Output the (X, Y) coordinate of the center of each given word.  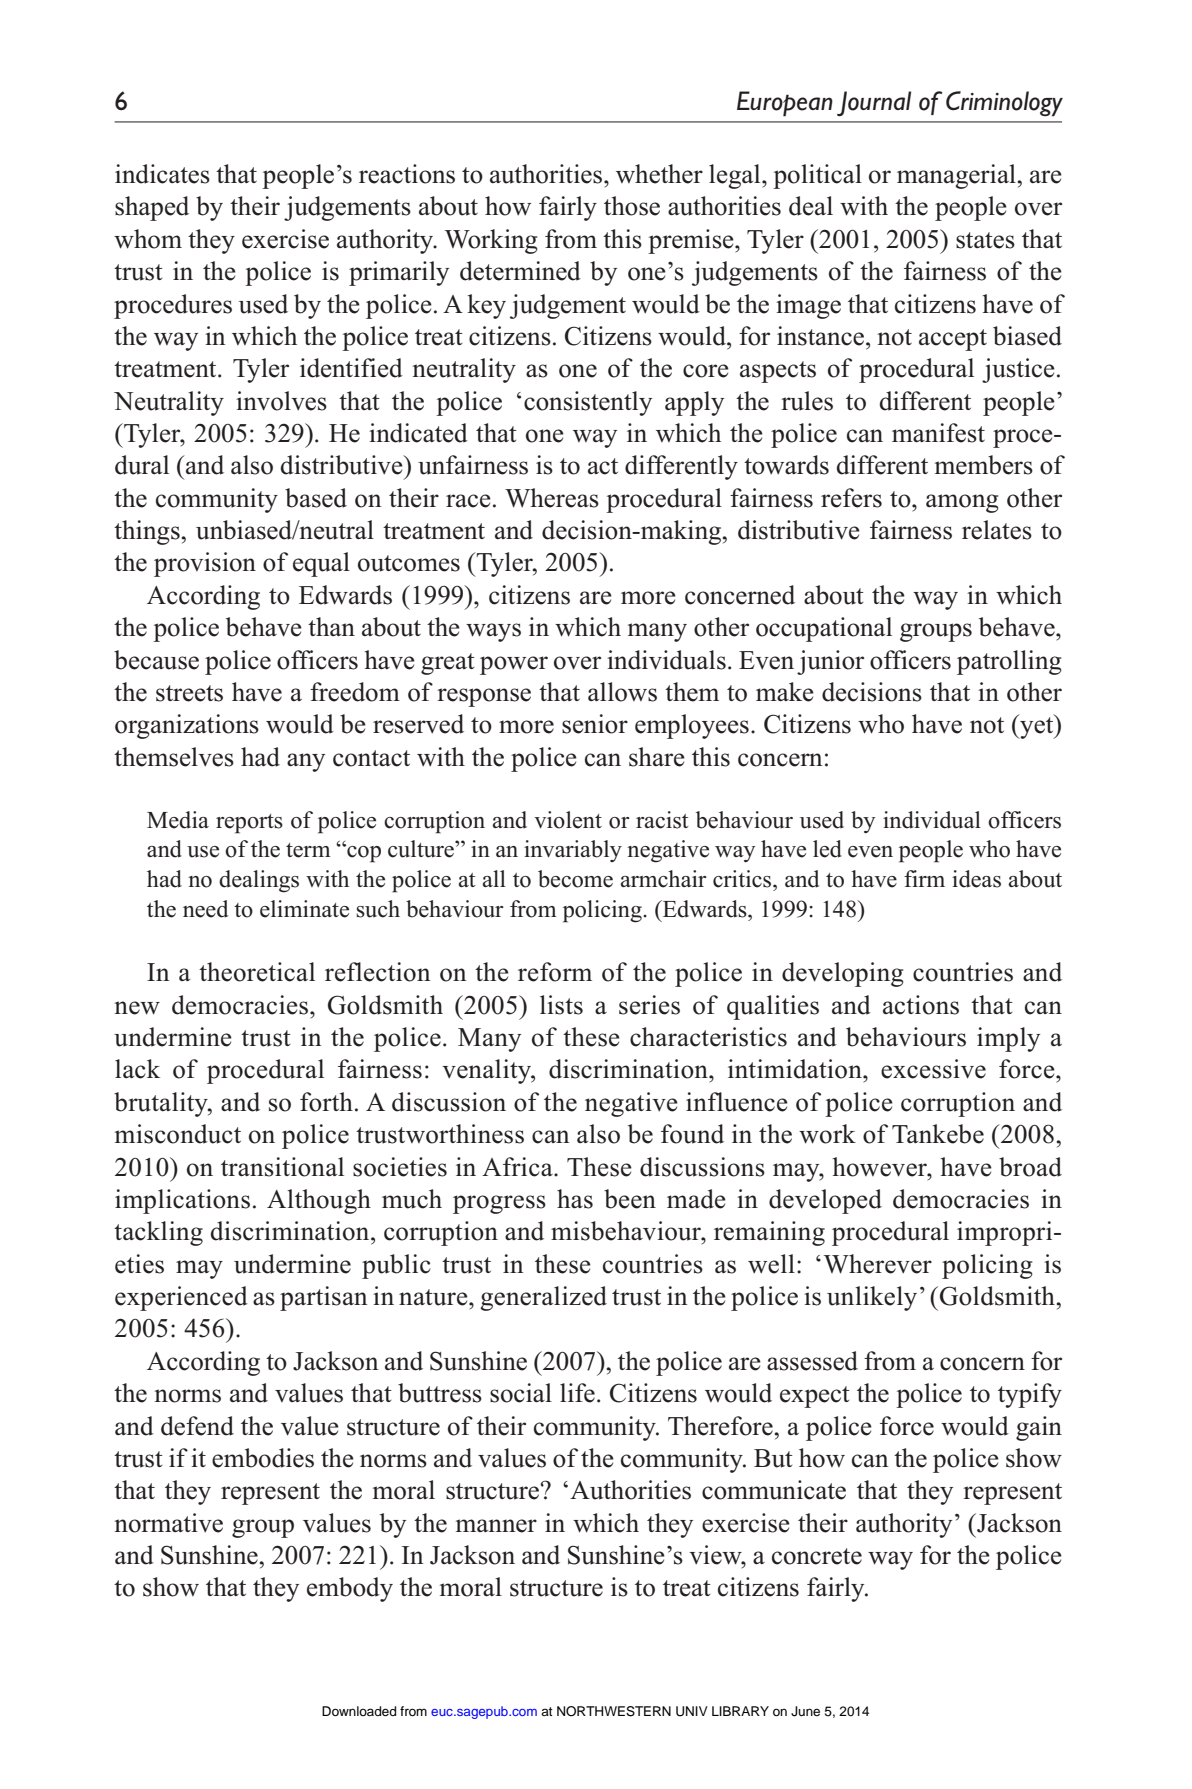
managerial (957, 176)
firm (924, 878)
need (205, 909)
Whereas (552, 498)
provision (205, 564)
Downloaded (359, 1711)
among (962, 503)
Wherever (878, 1264)
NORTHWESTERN (614, 1711)
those (632, 206)
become (575, 879)
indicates (162, 174)
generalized (543, 1298)
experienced (181, 1298)
